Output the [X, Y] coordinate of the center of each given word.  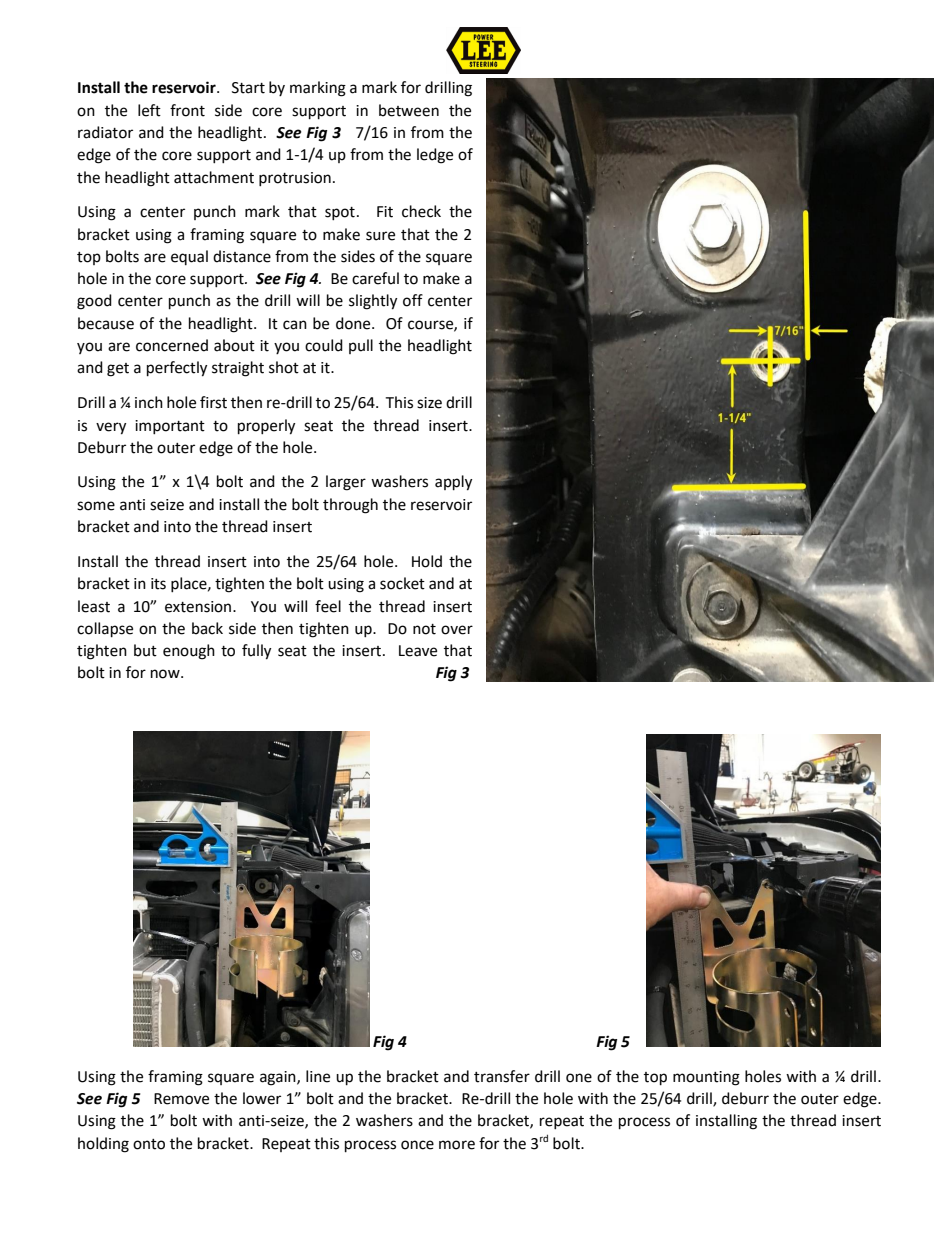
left [149, 110]
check [421, 211]
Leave [418, 651]
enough [189, 652]
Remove [181, 1099]
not [424, 629]
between [409, 110]
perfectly [177, 369]
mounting [706, 1078]
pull [361, 346]
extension [199, 607]
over [457, 630]
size [429, 403]
